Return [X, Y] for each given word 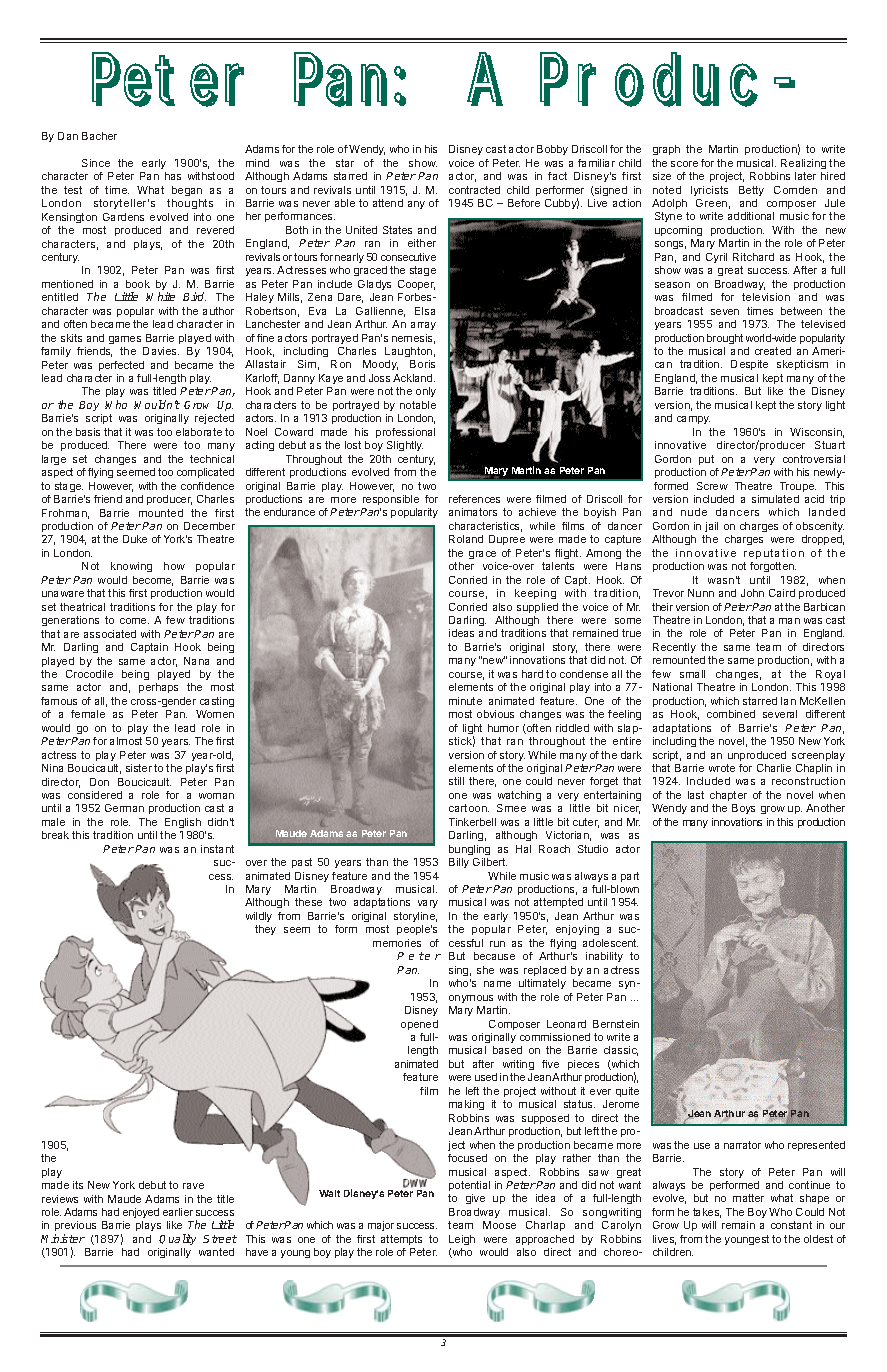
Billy [459, 863]
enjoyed [141, 1213]
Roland [466, 539]
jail [711, 527]
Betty [751, 191]
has [173, 176]
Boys [743, 809]
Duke [135, 539]
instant [217, 849]
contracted [474, 190]
